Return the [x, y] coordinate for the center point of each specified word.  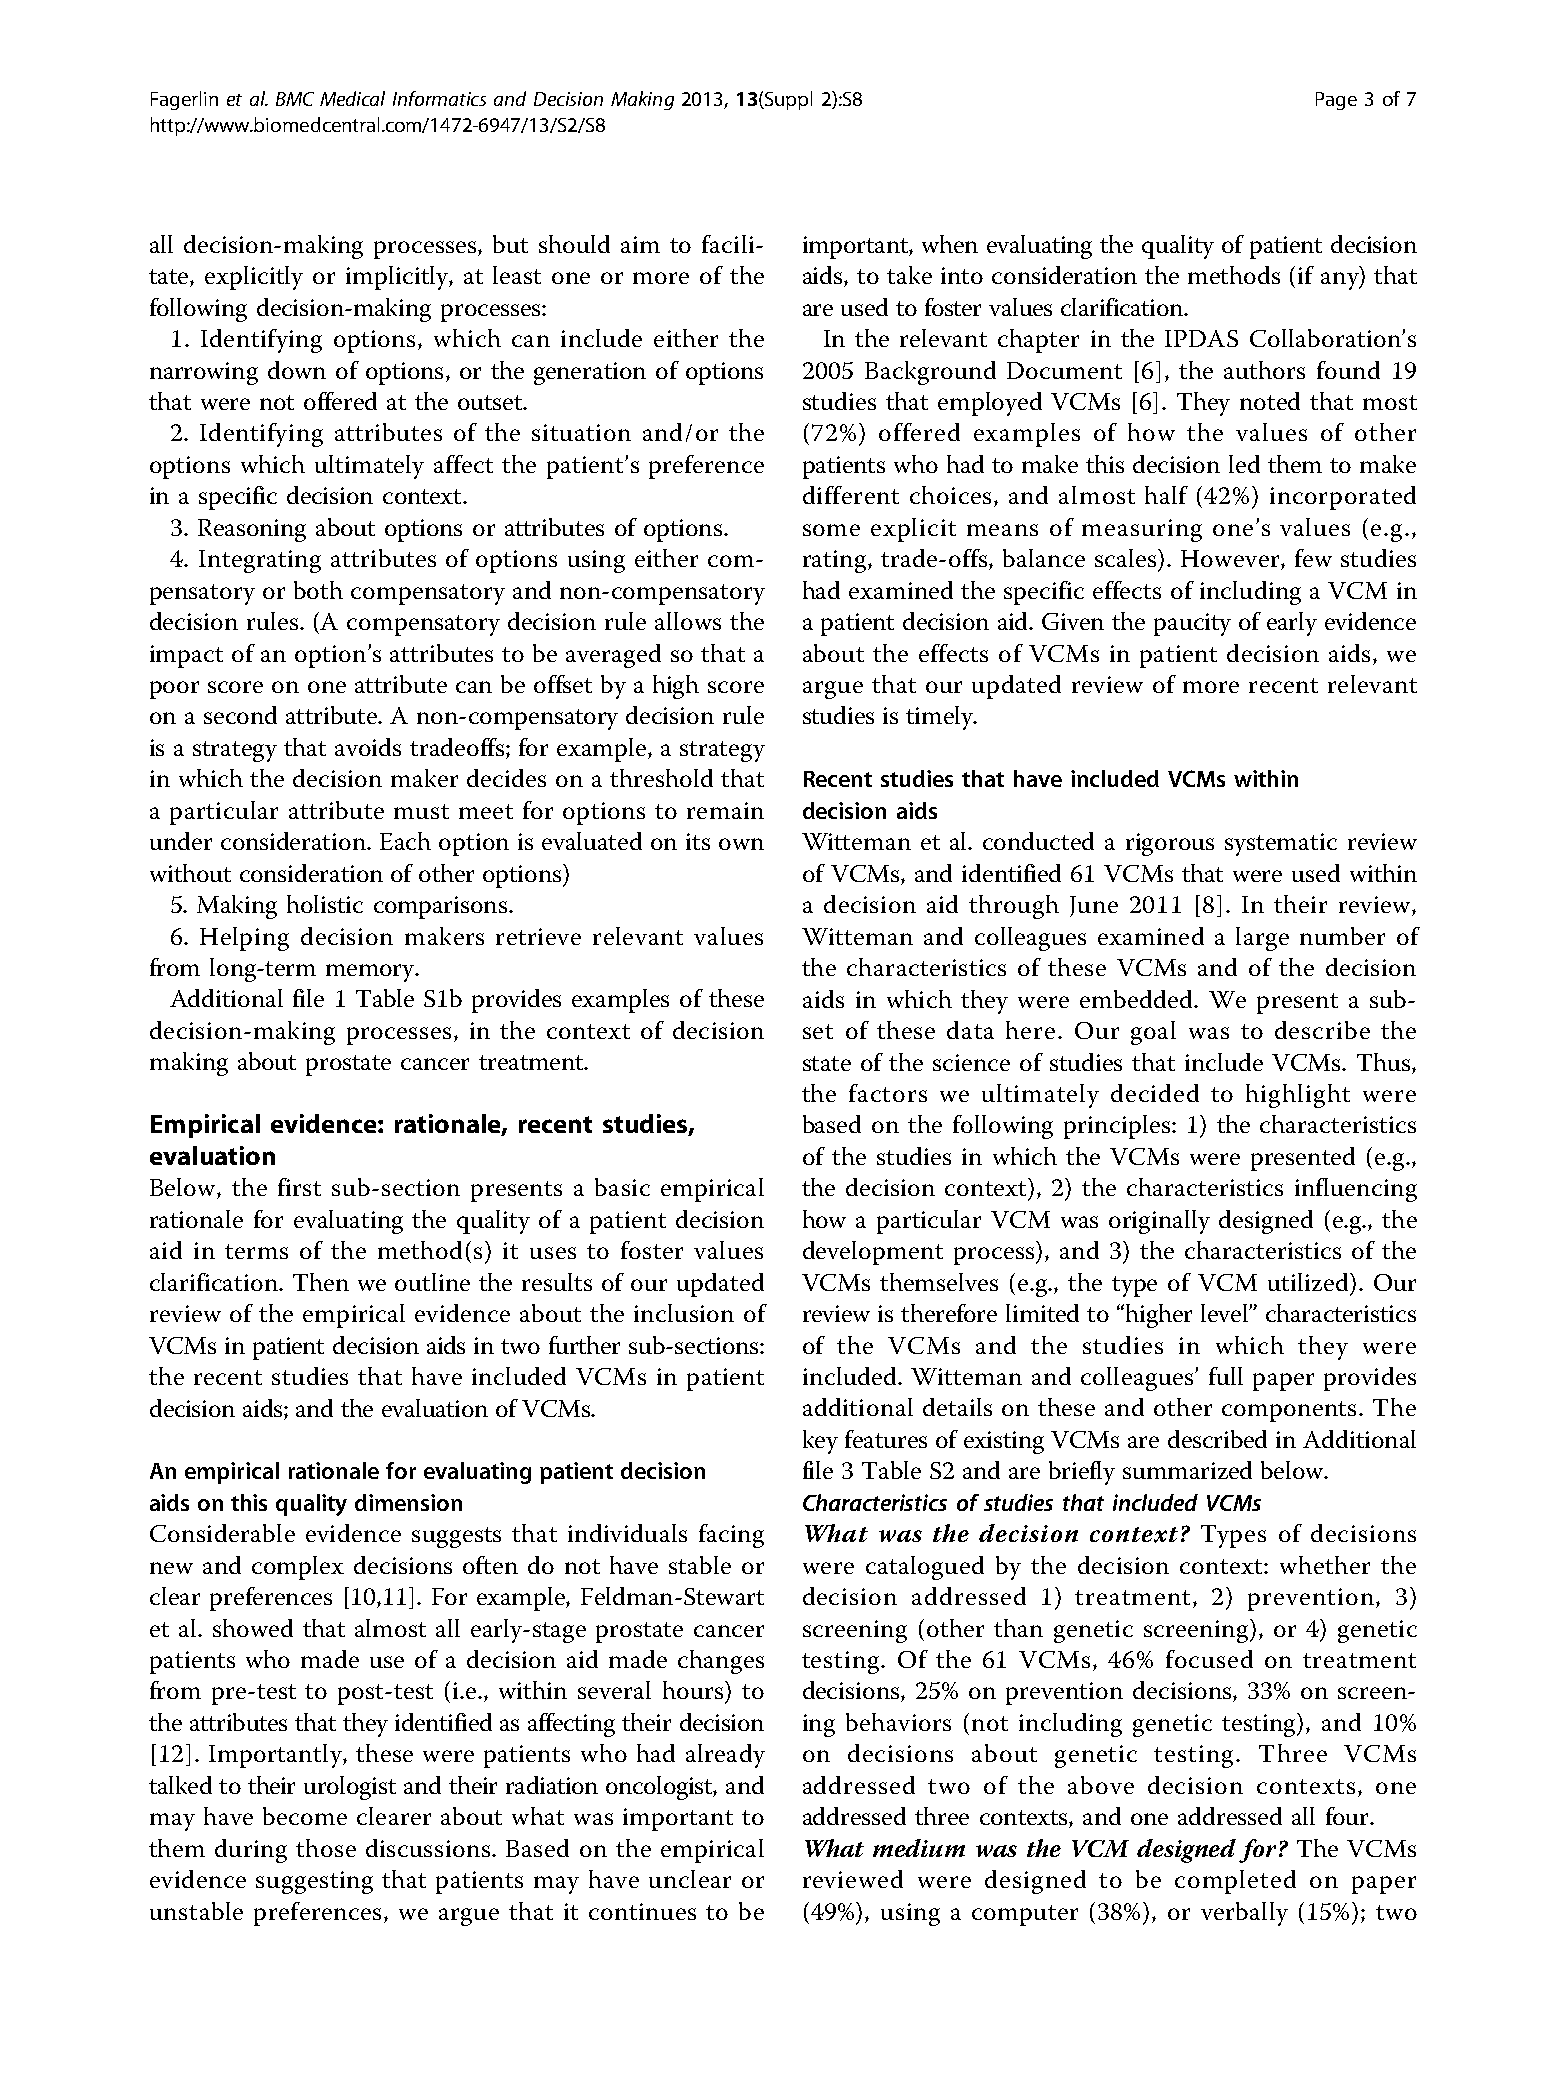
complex [298, 1568]
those [326, 1848]
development [873, 1253]
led [1244, 464]
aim [640, 244]
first [299, 1187]
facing [731, 1536]
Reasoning [252, 530]
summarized [1187, 1470]
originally [1159, 1222]
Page [1336, 101]
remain [725, 810]
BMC [295, 99]
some [831, 530]
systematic [1281, 844]
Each [405, 841]
